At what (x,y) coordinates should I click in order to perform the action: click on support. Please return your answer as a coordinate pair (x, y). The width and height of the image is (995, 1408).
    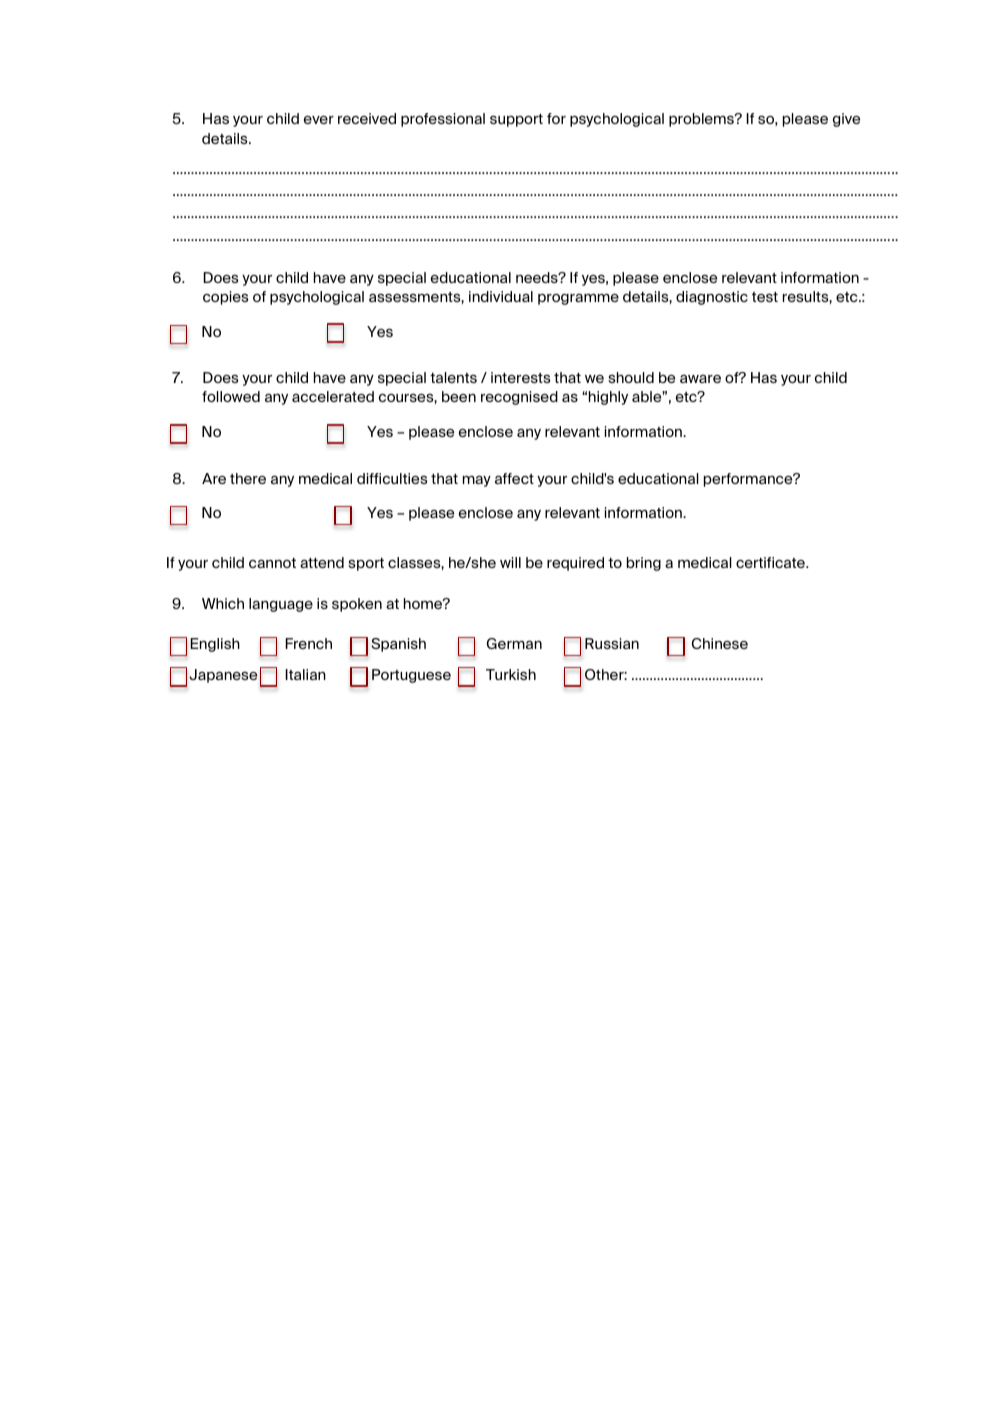
    Looking at the image, I should click on (516, 120).
